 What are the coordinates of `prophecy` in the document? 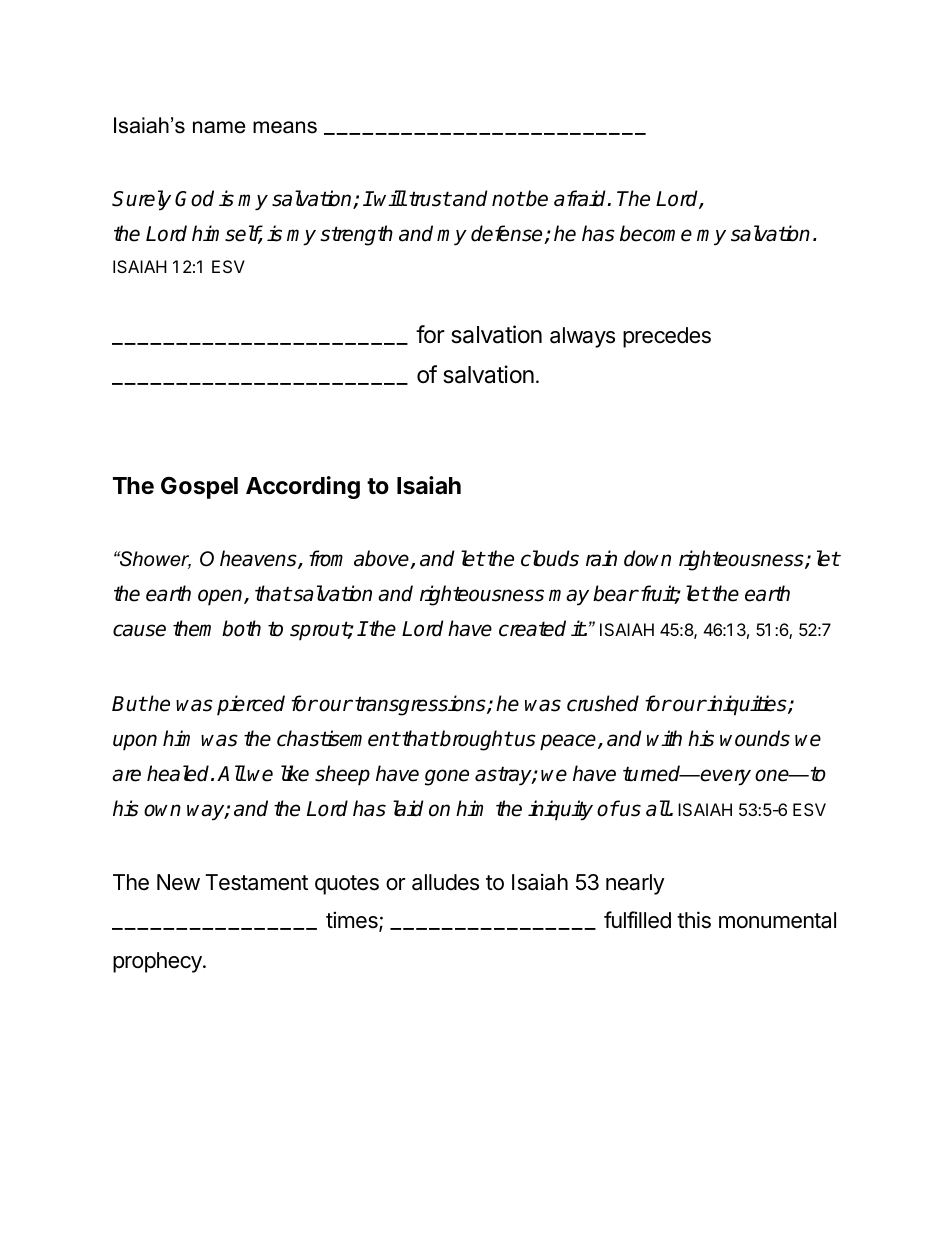 It's located at (158, 962).
